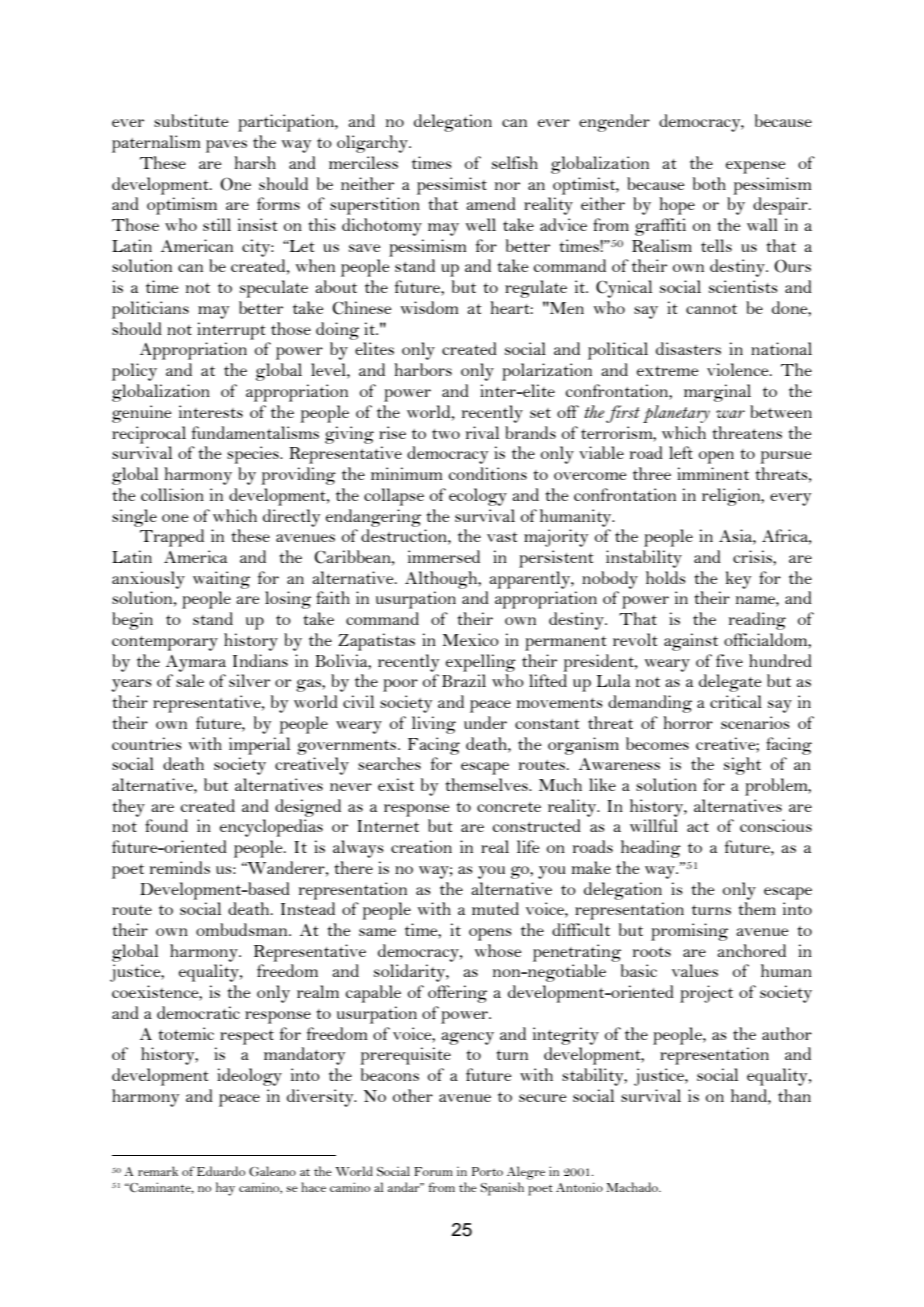 The width and height of the image is (924, 1307). I want to click on Eduardo, so click(221, 1171).
